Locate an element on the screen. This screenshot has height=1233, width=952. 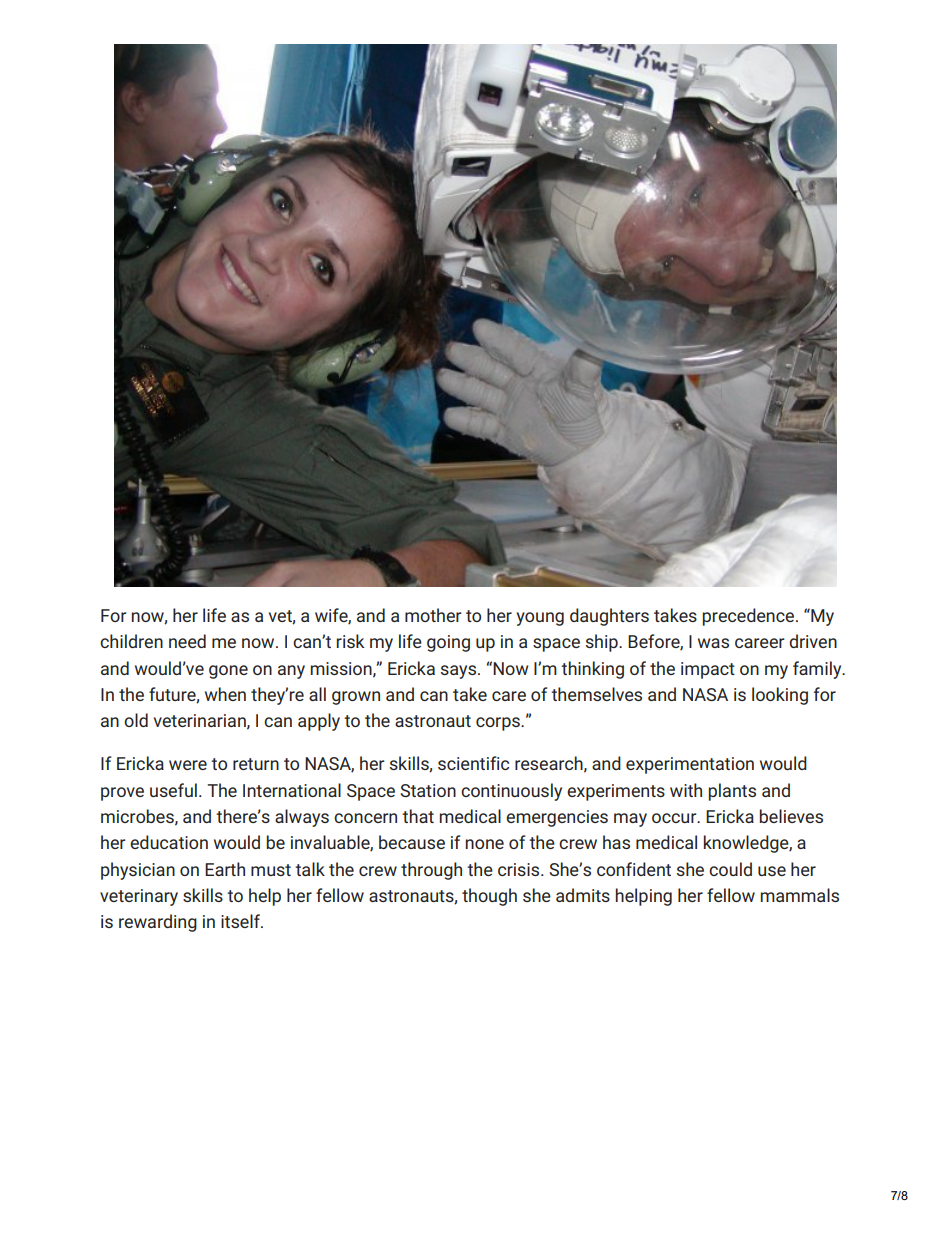
precedence is located at coordinates (749, 617).
